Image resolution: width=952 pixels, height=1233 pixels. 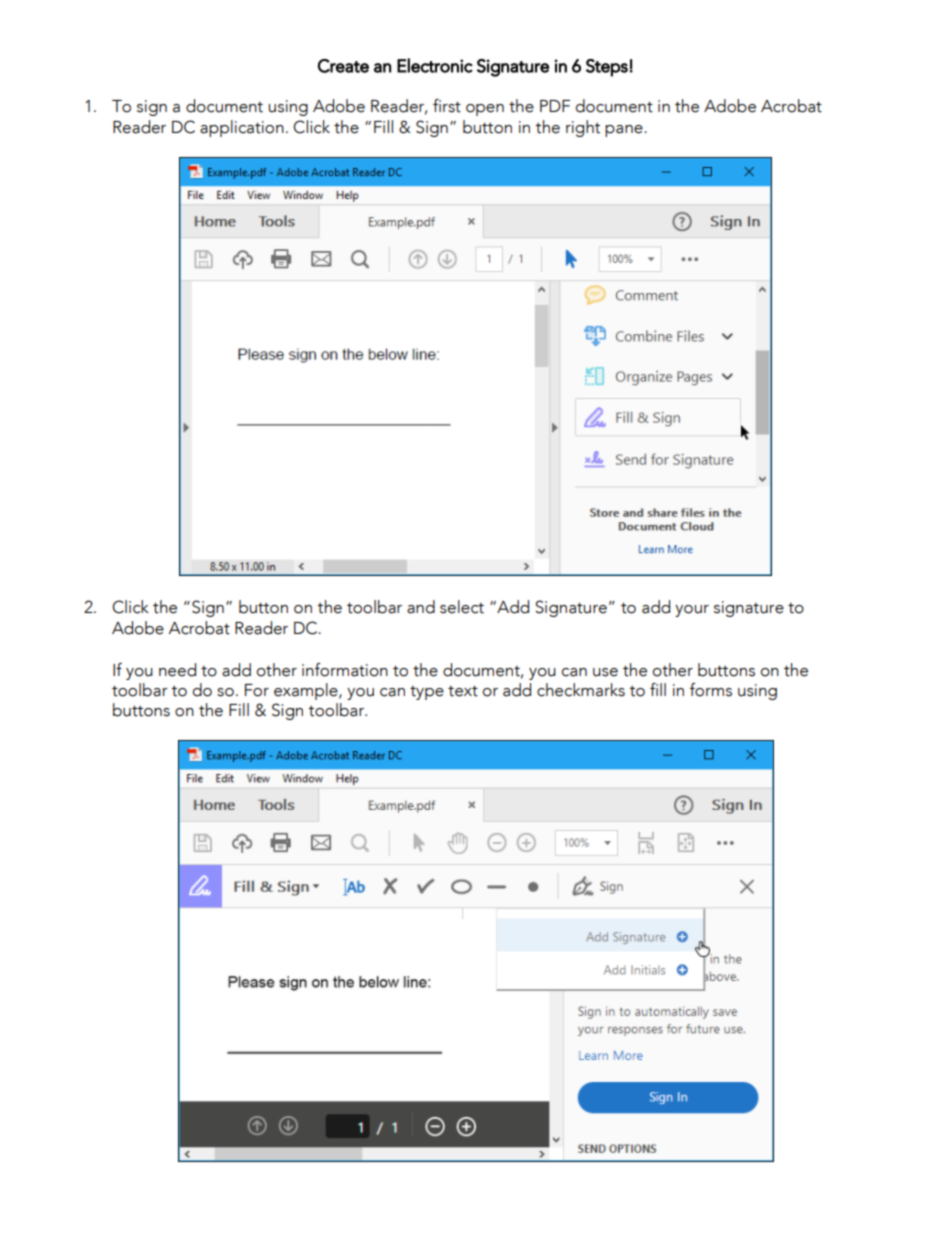 I want to click on application, so click(x=242, y=128).
